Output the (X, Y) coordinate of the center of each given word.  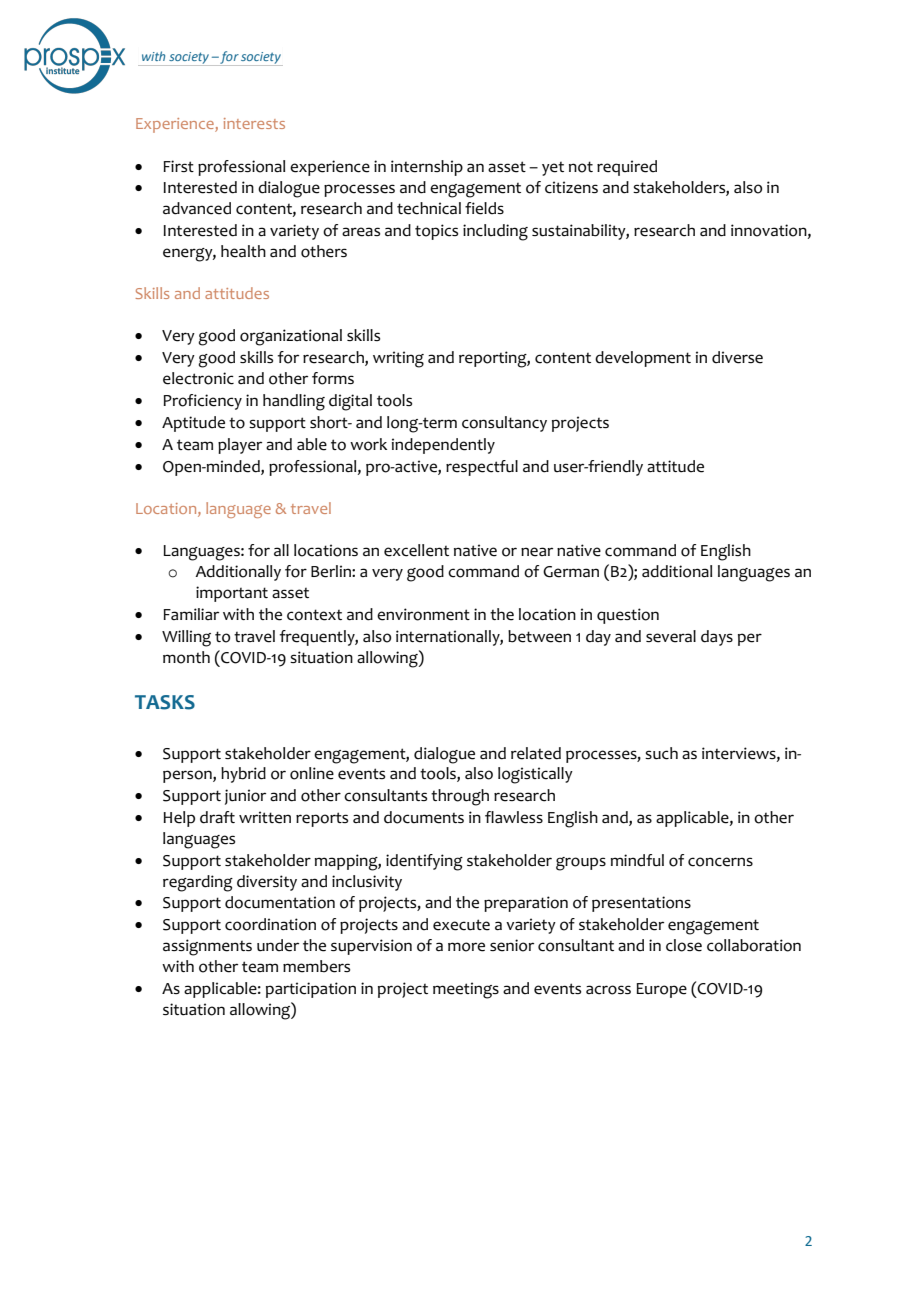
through (460, 797)
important (232, 594)
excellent (416, 550)
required (627, 168)
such (661, 753)
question (628, 616)
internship (427, 168)
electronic (198, 378)
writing (398, 359)
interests (254, 123)
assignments (207, 947)
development (643, 359)
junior (245, 797)
